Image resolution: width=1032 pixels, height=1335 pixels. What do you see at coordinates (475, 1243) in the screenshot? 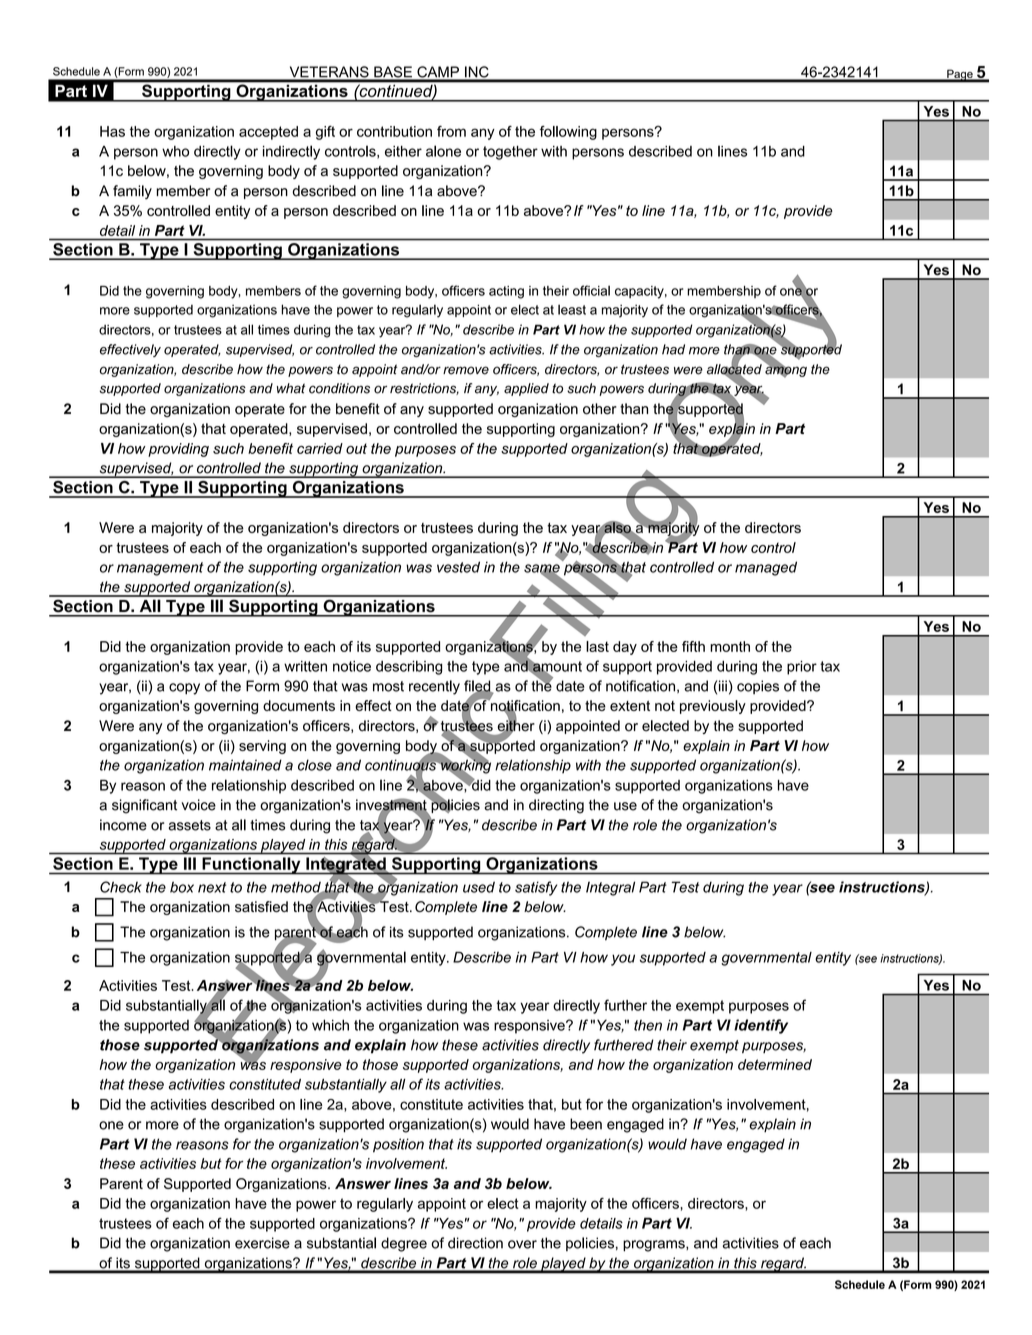
I see `direction` at bounding box center [475, 1243].
